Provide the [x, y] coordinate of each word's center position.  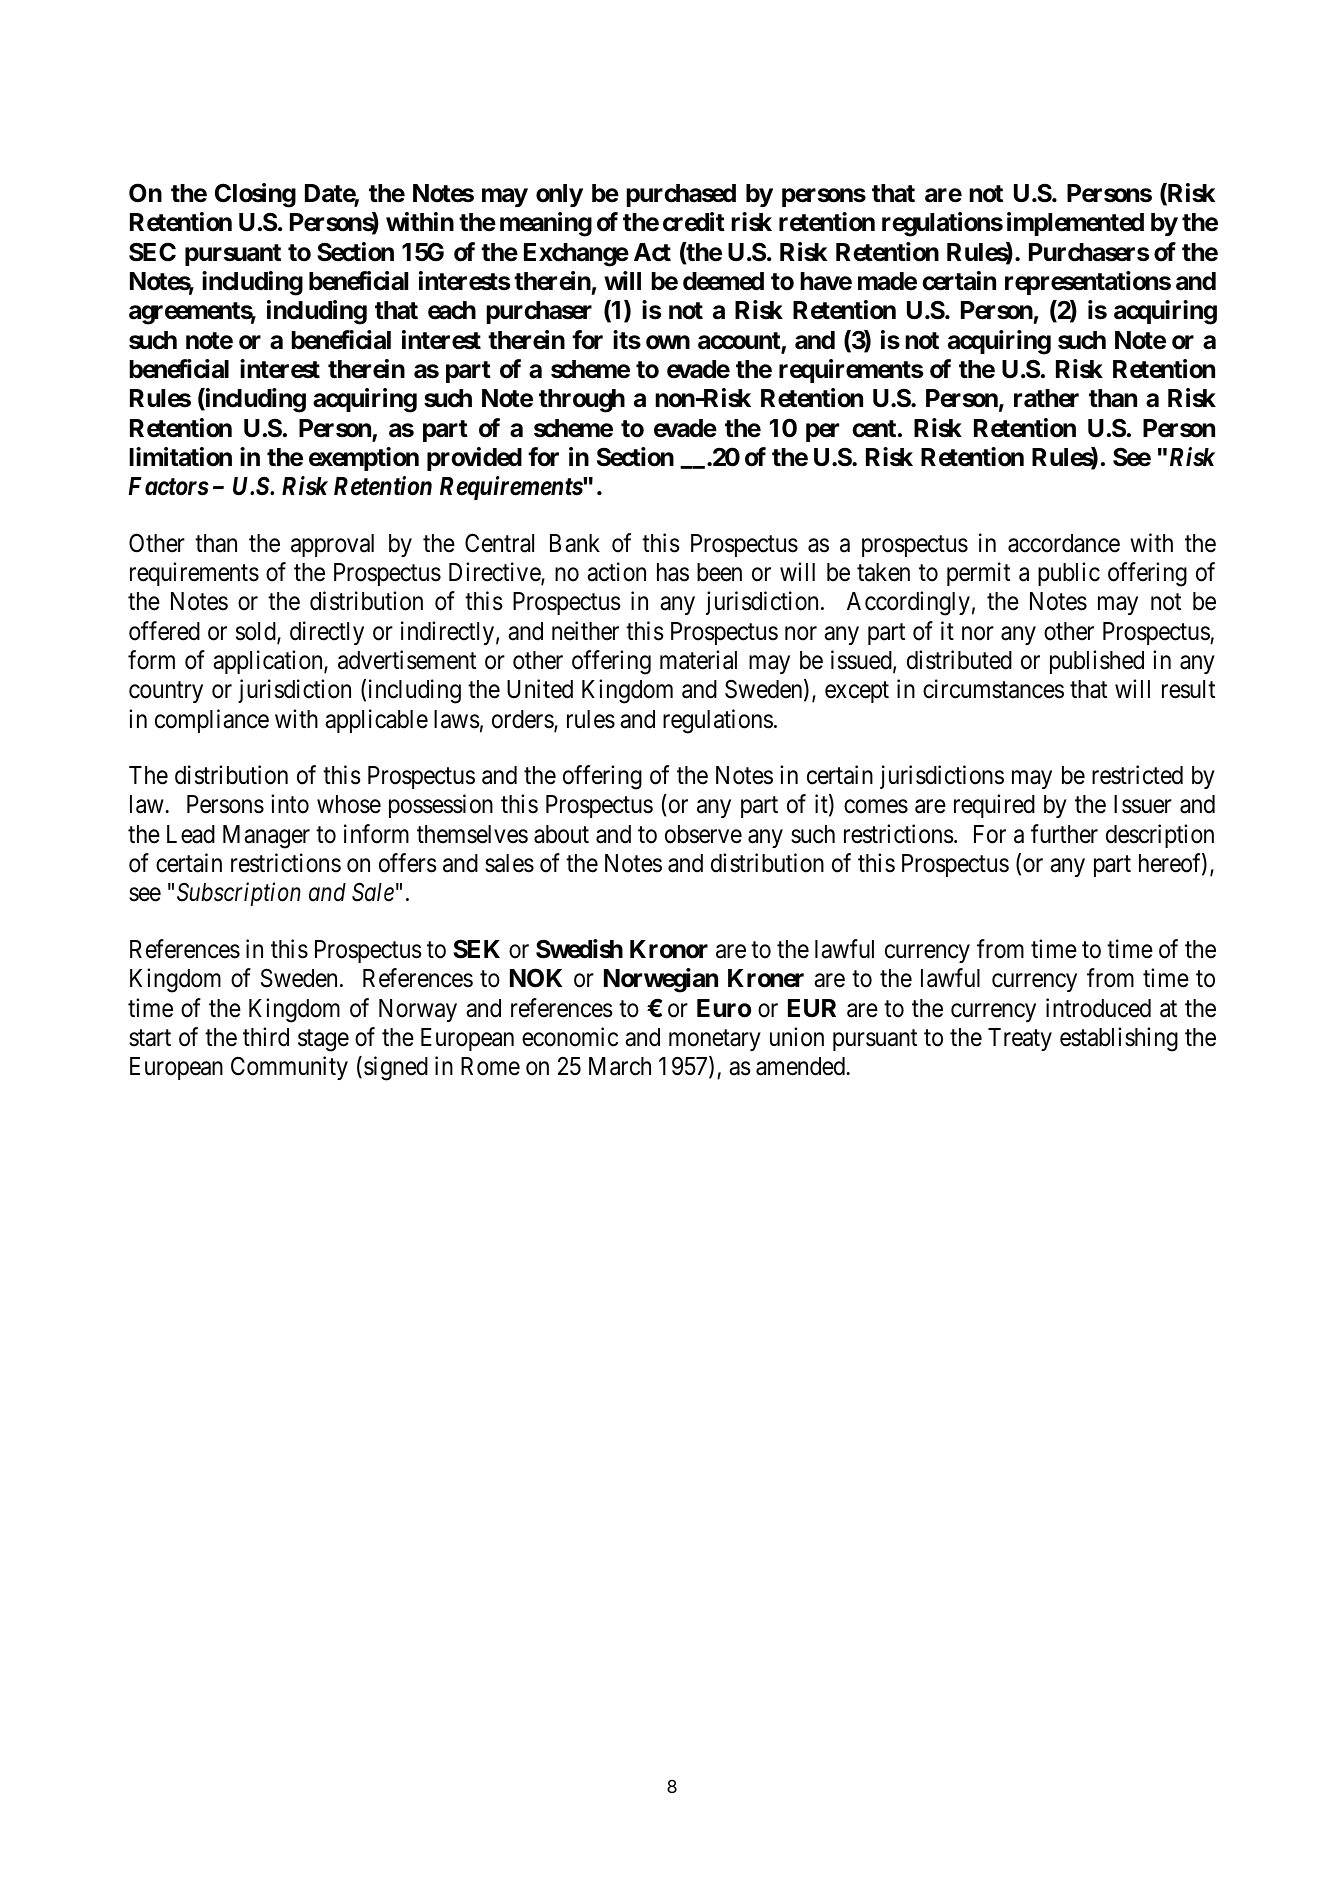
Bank [575, 543]
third [266, 1037]
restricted [1137, 775]
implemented [1075, 224]
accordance [1064, 543]
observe [703, 834]
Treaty [1020, 1039]
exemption [364, 459]
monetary [715, 1040]
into [290, 804]
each [452, 310]
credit [694, 222]
